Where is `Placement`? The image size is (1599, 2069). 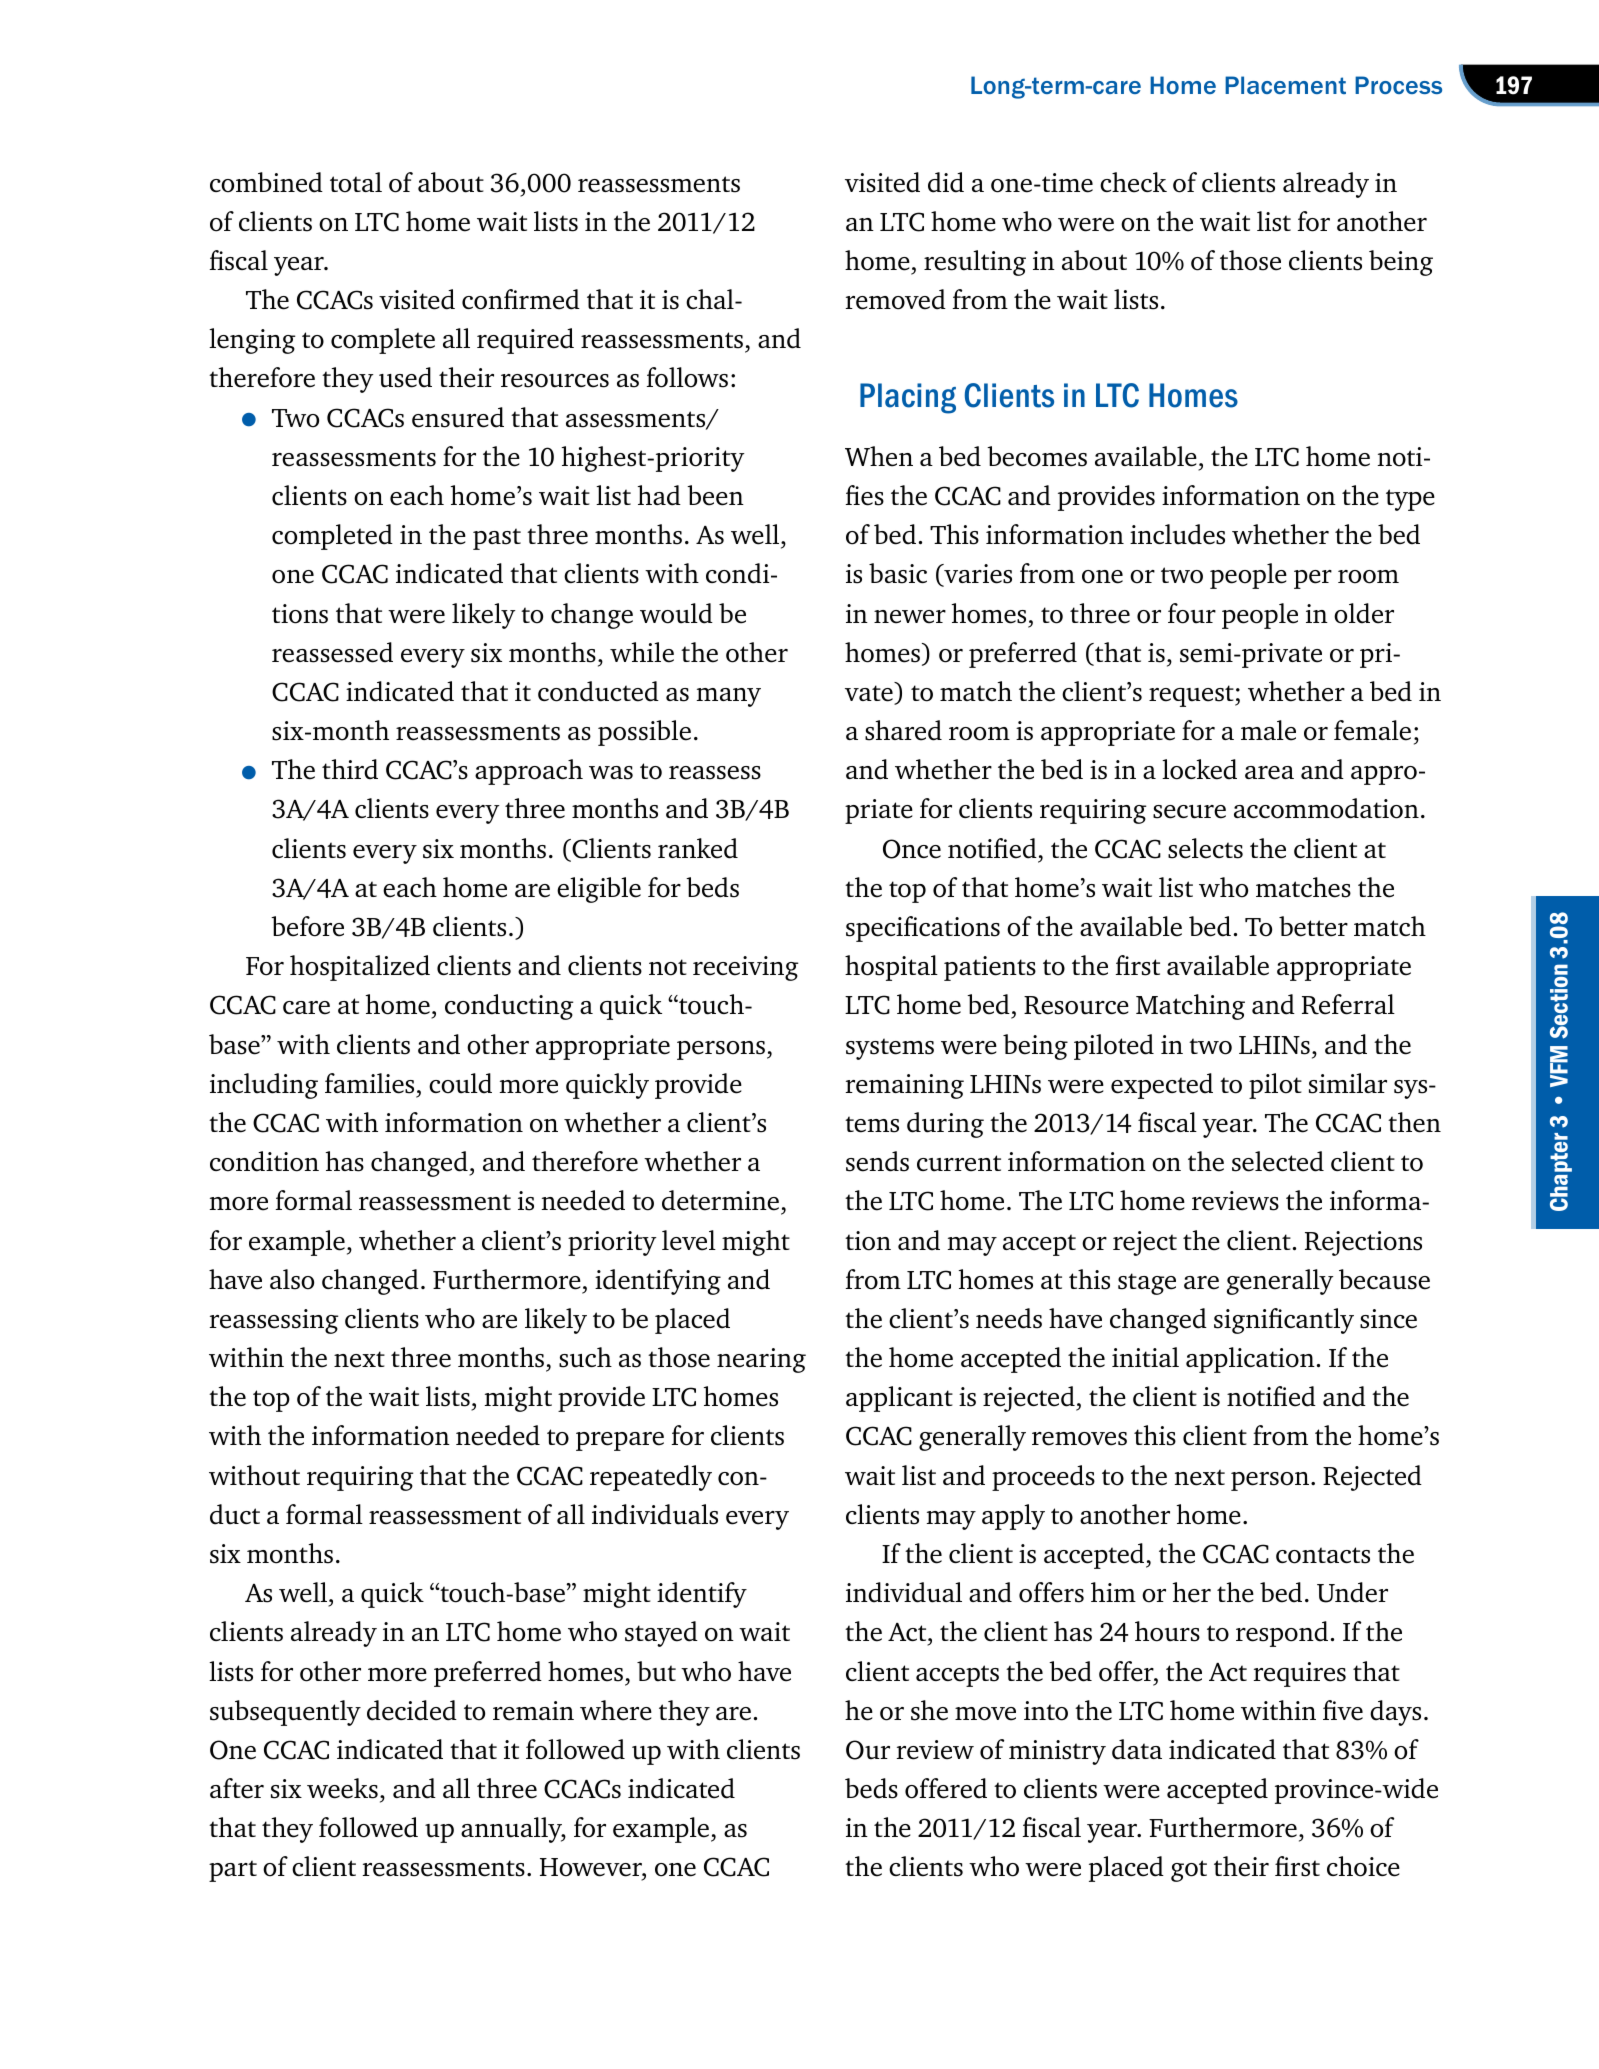 Placement is located at coordinates (1285, 85).
